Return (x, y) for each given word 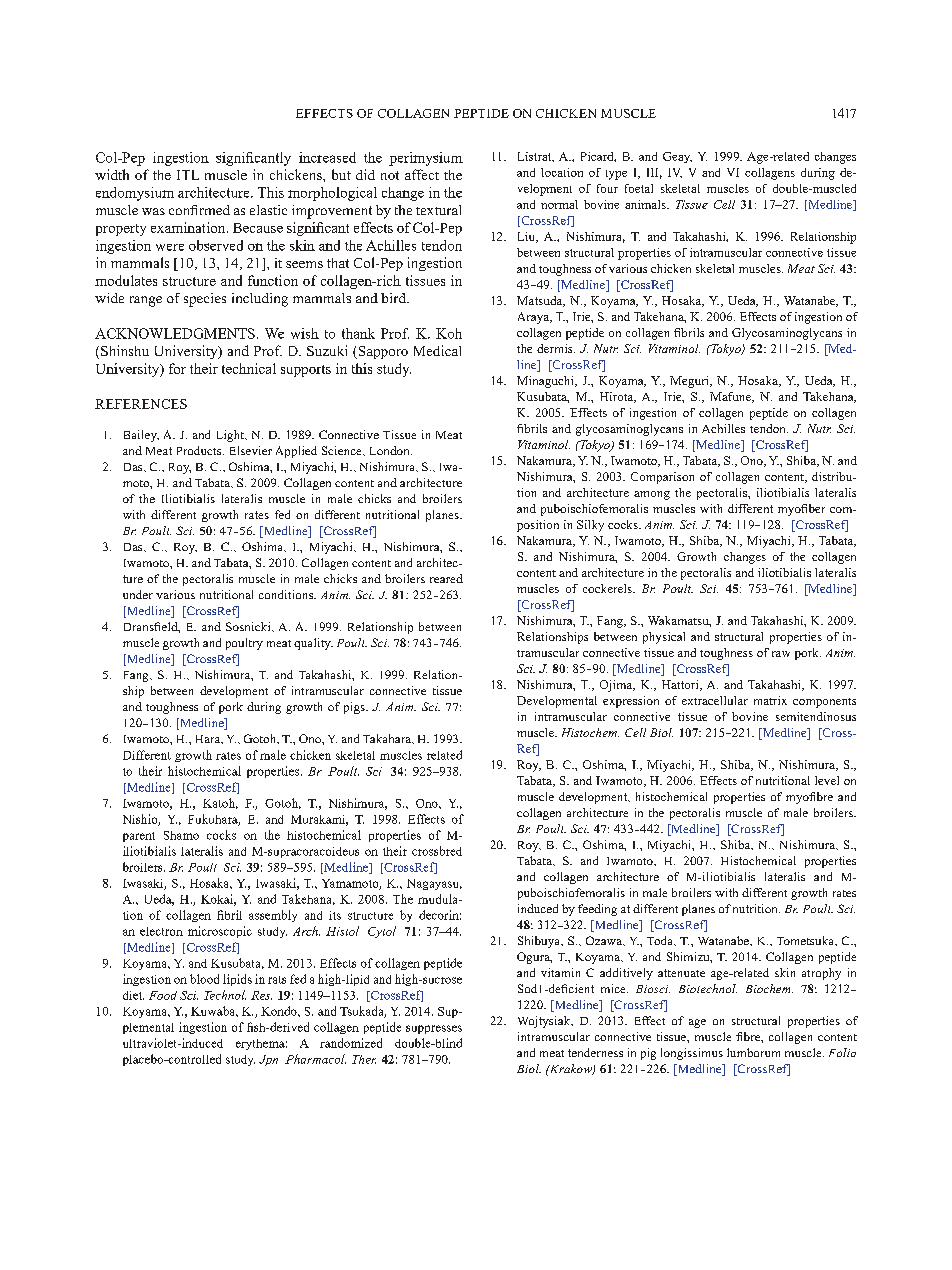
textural (438, 210)
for (177, 368)
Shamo (181, 835)
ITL (188, 175)
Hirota (618, 397)
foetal (639, 188)
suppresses (434, 1029)
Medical (437, 350)
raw (781, 654)
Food (163, 995)
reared (446, 578)
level (827, 780)
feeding (597, 910)
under (138, 594)
